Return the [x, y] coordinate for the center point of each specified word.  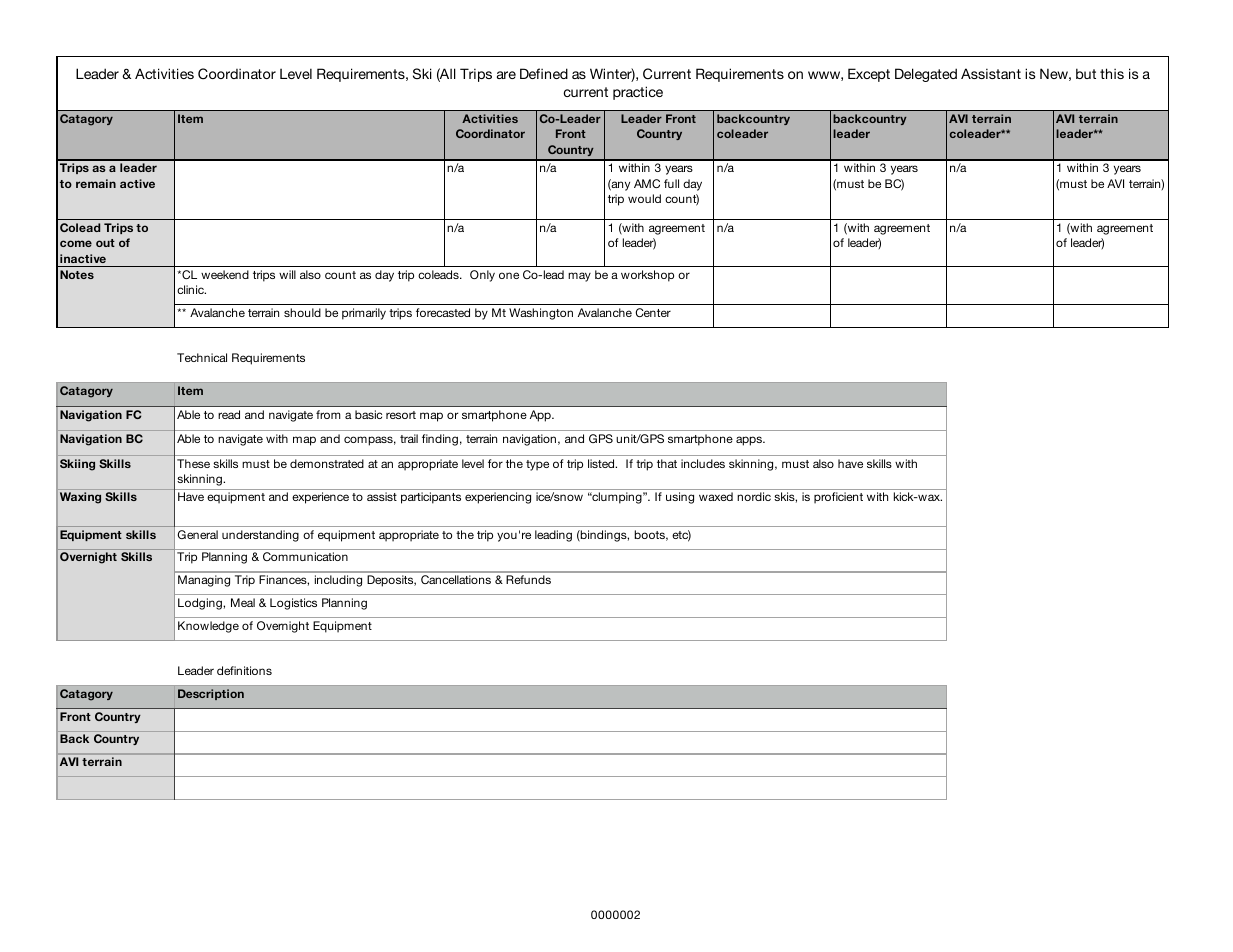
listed [602, 463]
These [193, 463]
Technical [202, 357]
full [671, 183]
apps [750, 441]
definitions [244, 670]
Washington [541, 314]
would [644, 198]
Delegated [926, 75]
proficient [838, 498]
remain [96, 183]
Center [653, 312]
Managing [204, 581]
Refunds [529, 579]
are [506, 75]
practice [638, 93]
